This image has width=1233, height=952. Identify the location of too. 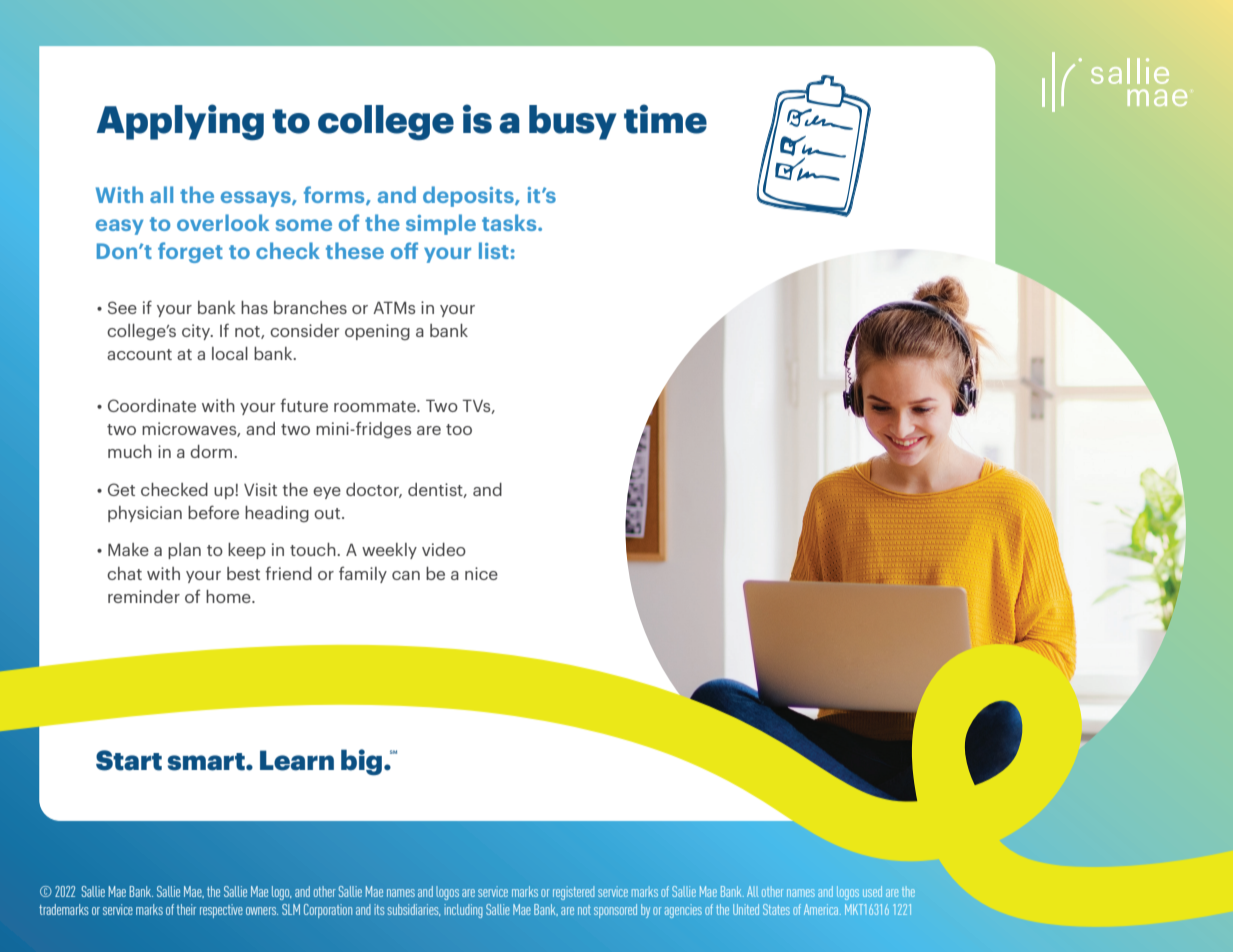
(459, 429).
